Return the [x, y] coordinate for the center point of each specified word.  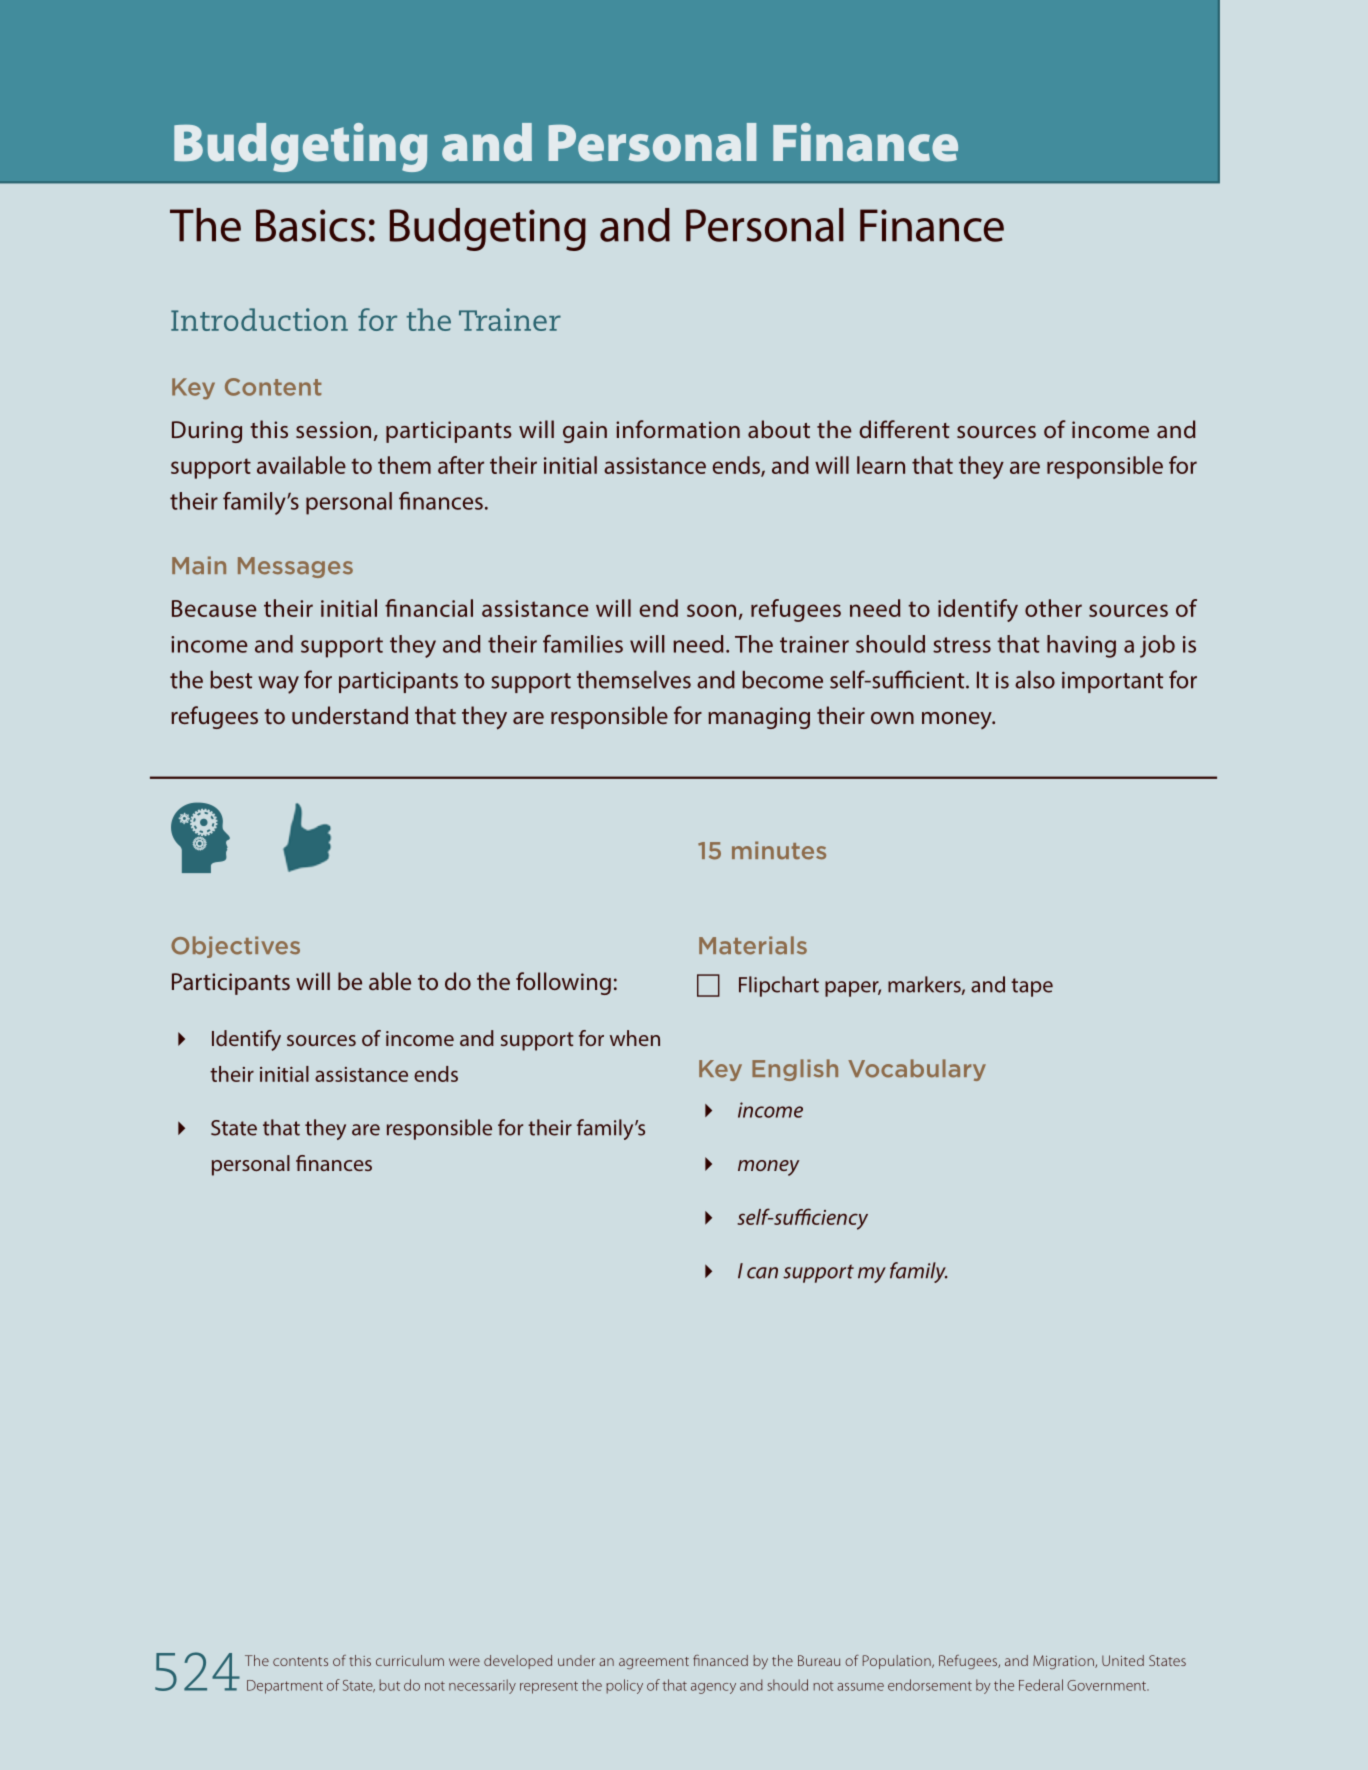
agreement [654, 1663]
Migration [1064, 1662]
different [904, 429]
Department [285, 1687]
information [678, 429]
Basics [311, 225]
